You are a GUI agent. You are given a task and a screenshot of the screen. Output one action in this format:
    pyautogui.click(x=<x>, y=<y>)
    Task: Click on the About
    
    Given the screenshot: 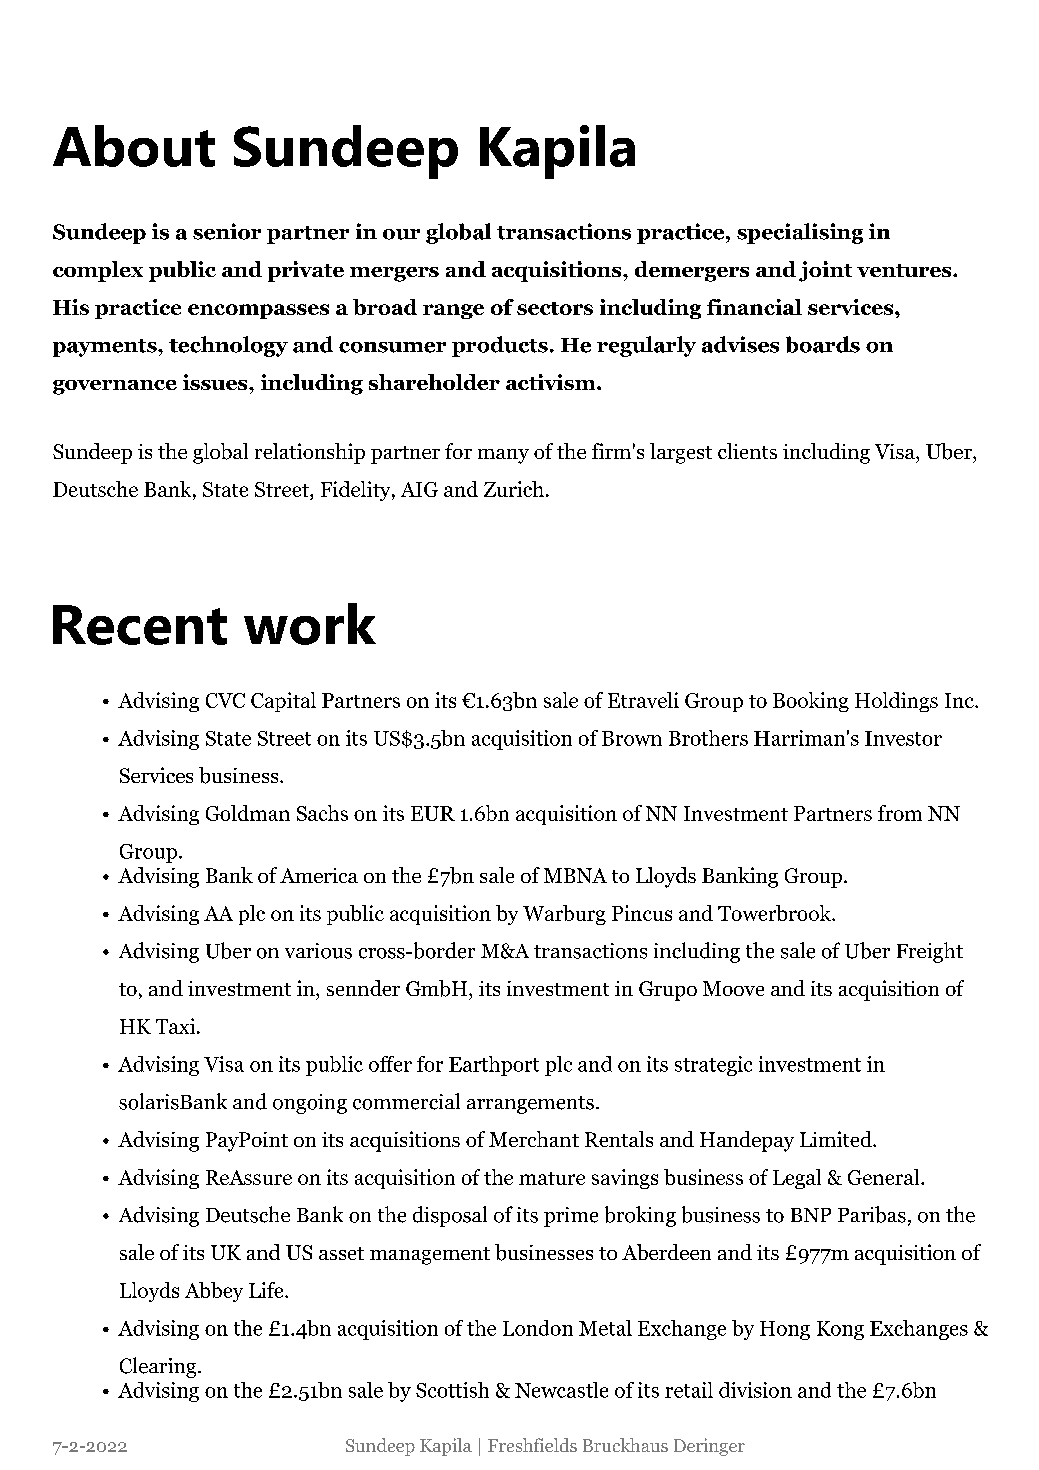 What is the action you would take?
    pyautogui.click(x=134, y=146)
